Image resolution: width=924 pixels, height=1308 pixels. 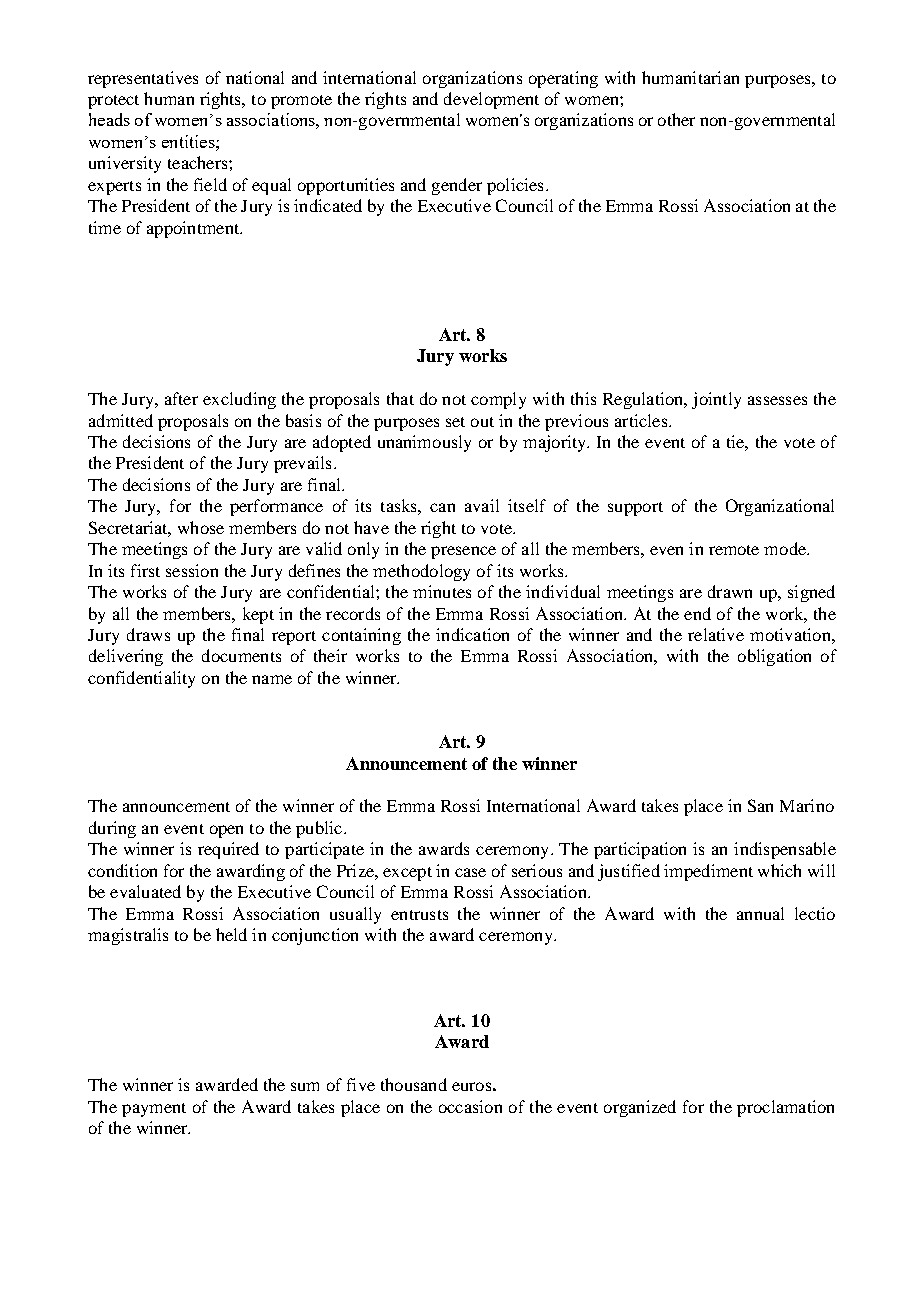 What do you see at coordinates (708, 872) in the screenshot?
I see `impediment` at bounding box center [708, 872].
